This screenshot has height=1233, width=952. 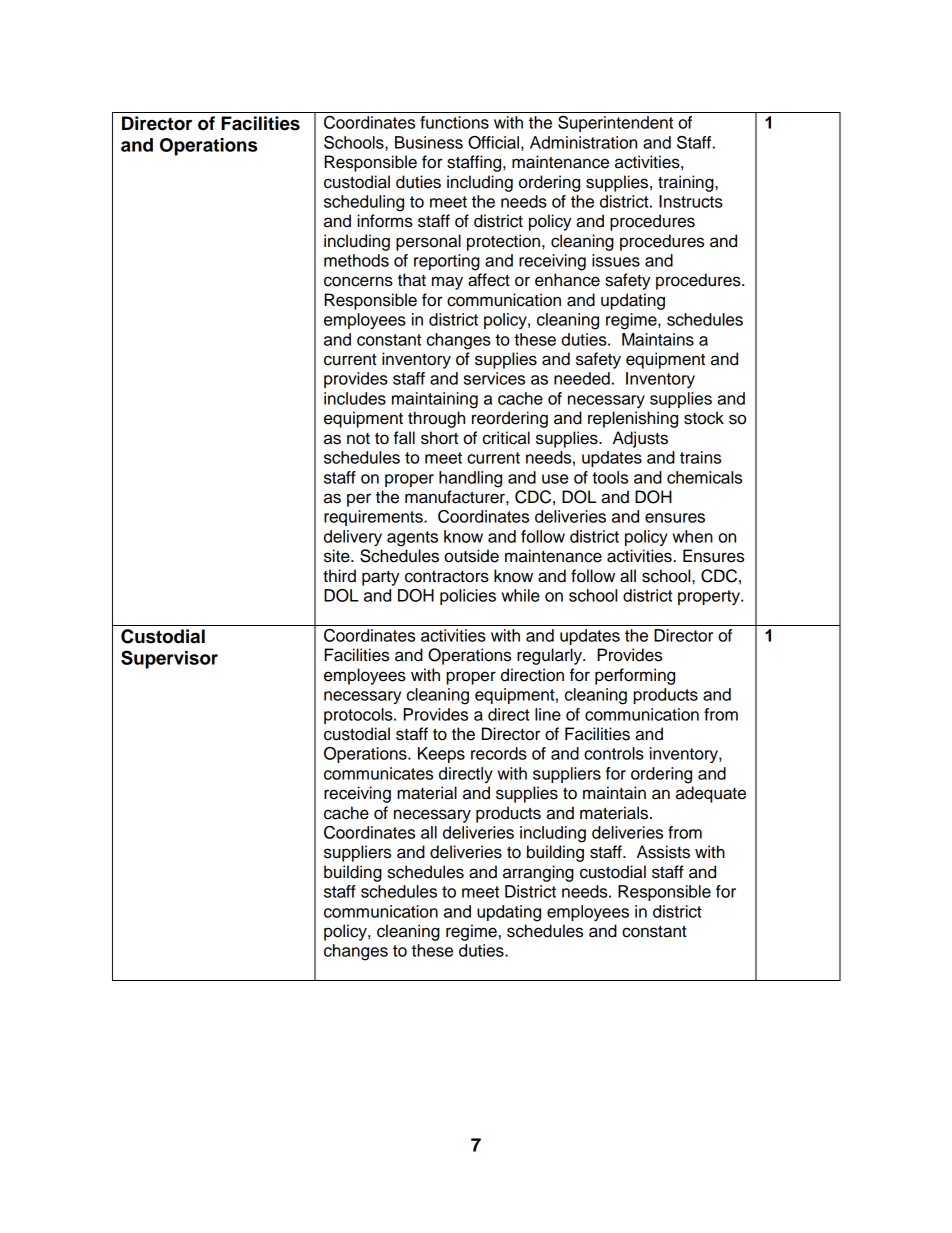 I want to click on Supervisor, so click(x=169, y=659).
